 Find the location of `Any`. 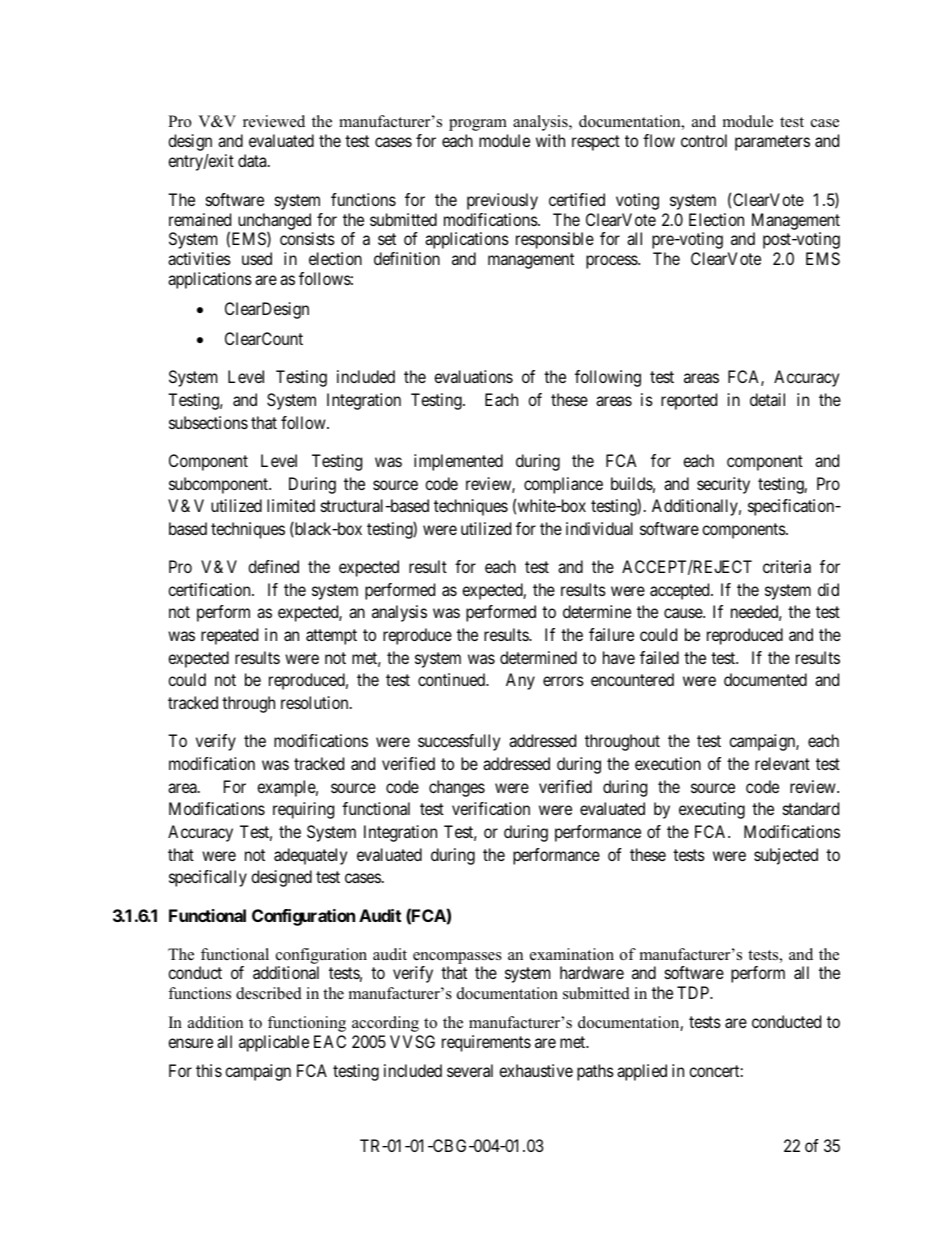

Any is located at coordinates (520, 681).
